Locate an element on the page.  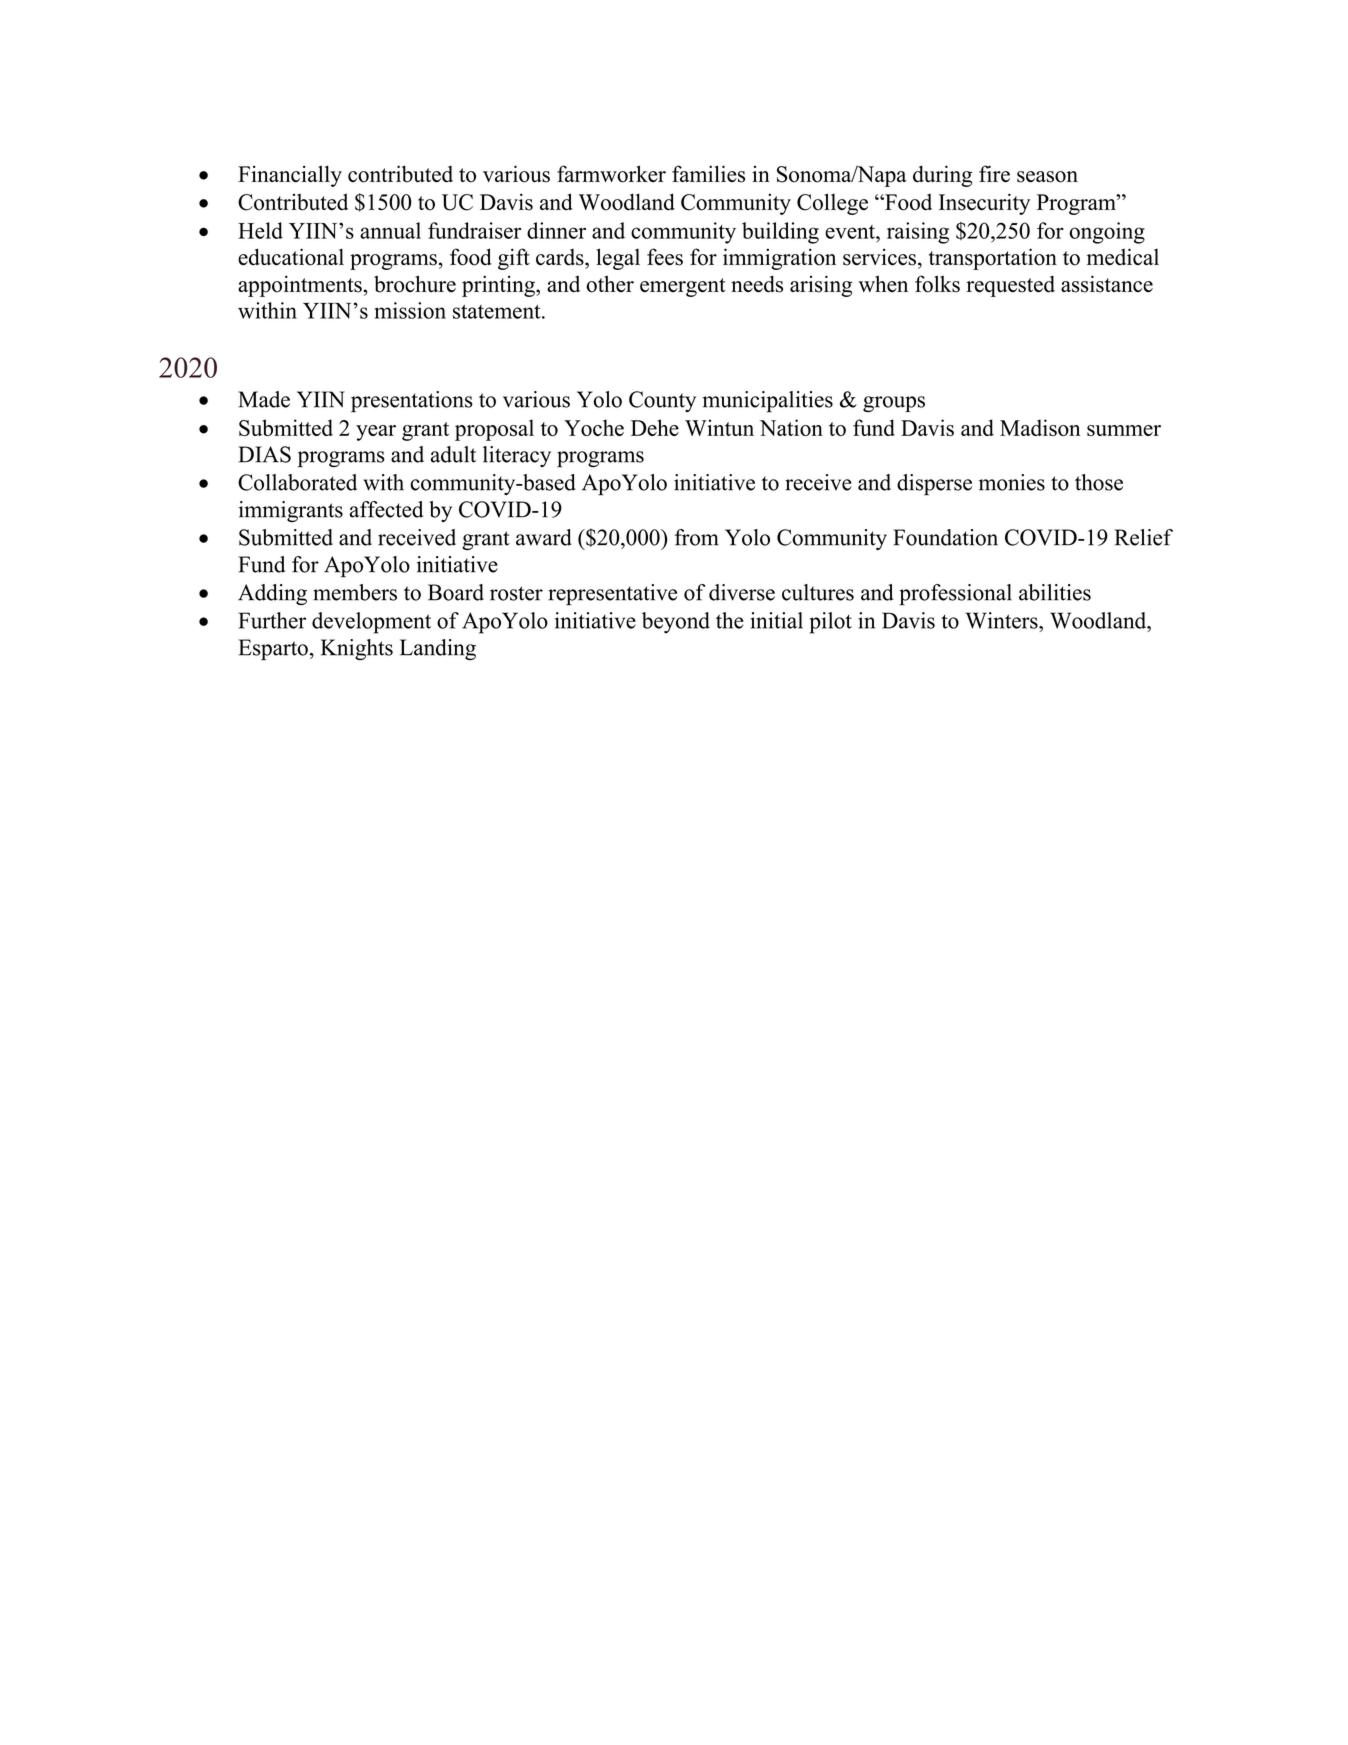
beyond is located at coordinates (676, 623).
